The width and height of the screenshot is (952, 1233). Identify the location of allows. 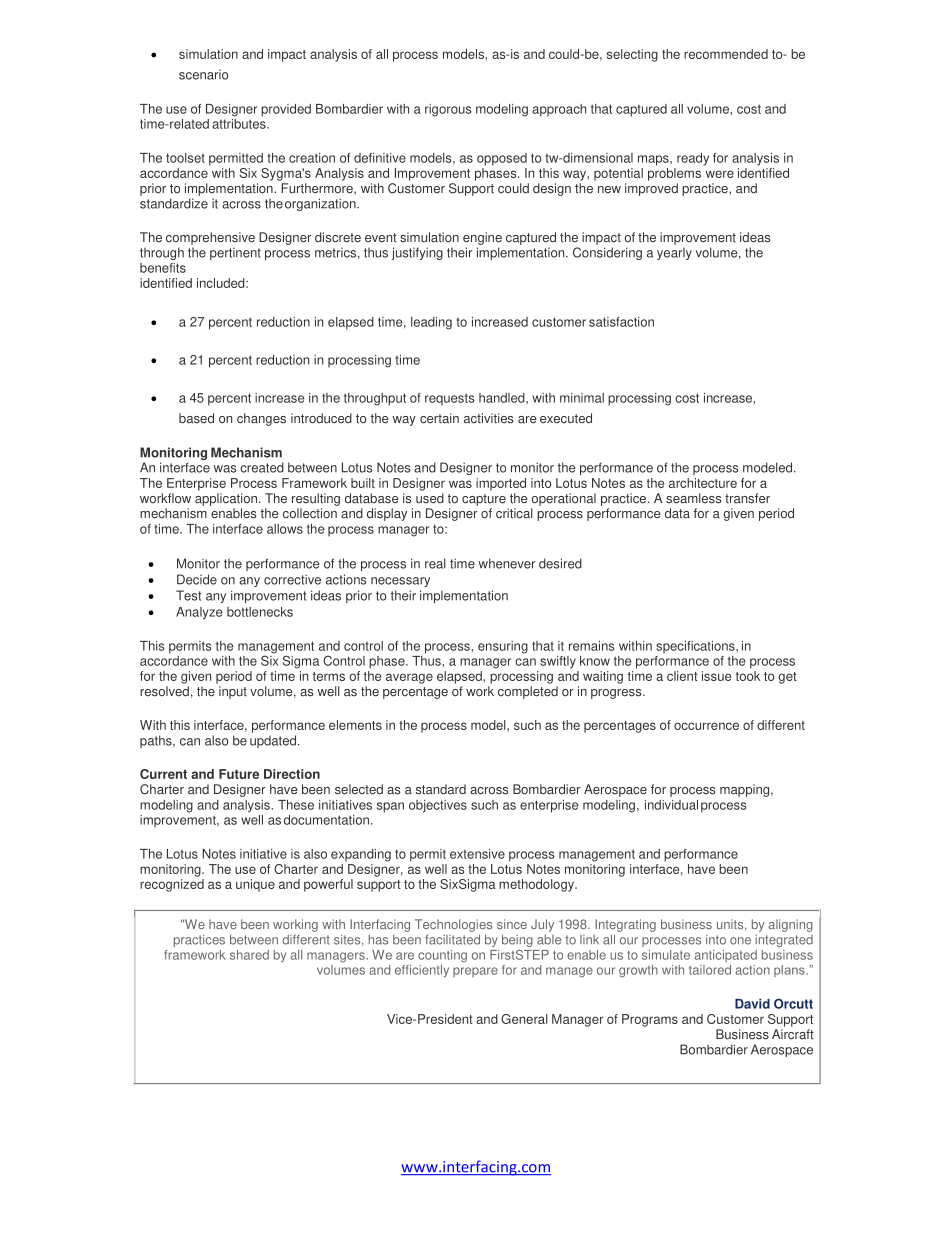
(285, 529).
